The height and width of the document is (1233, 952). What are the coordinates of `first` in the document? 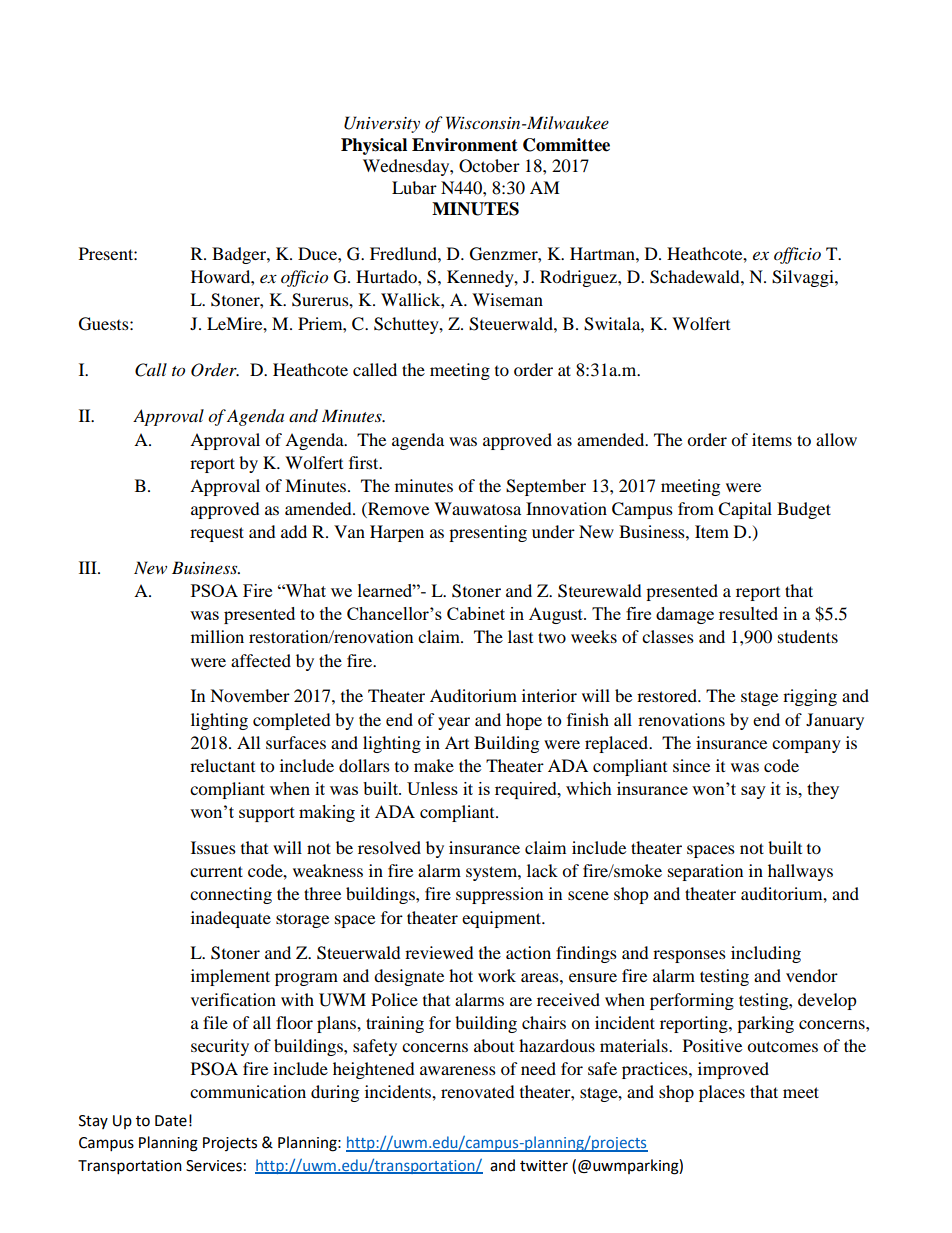 It's located at (365, 462).
